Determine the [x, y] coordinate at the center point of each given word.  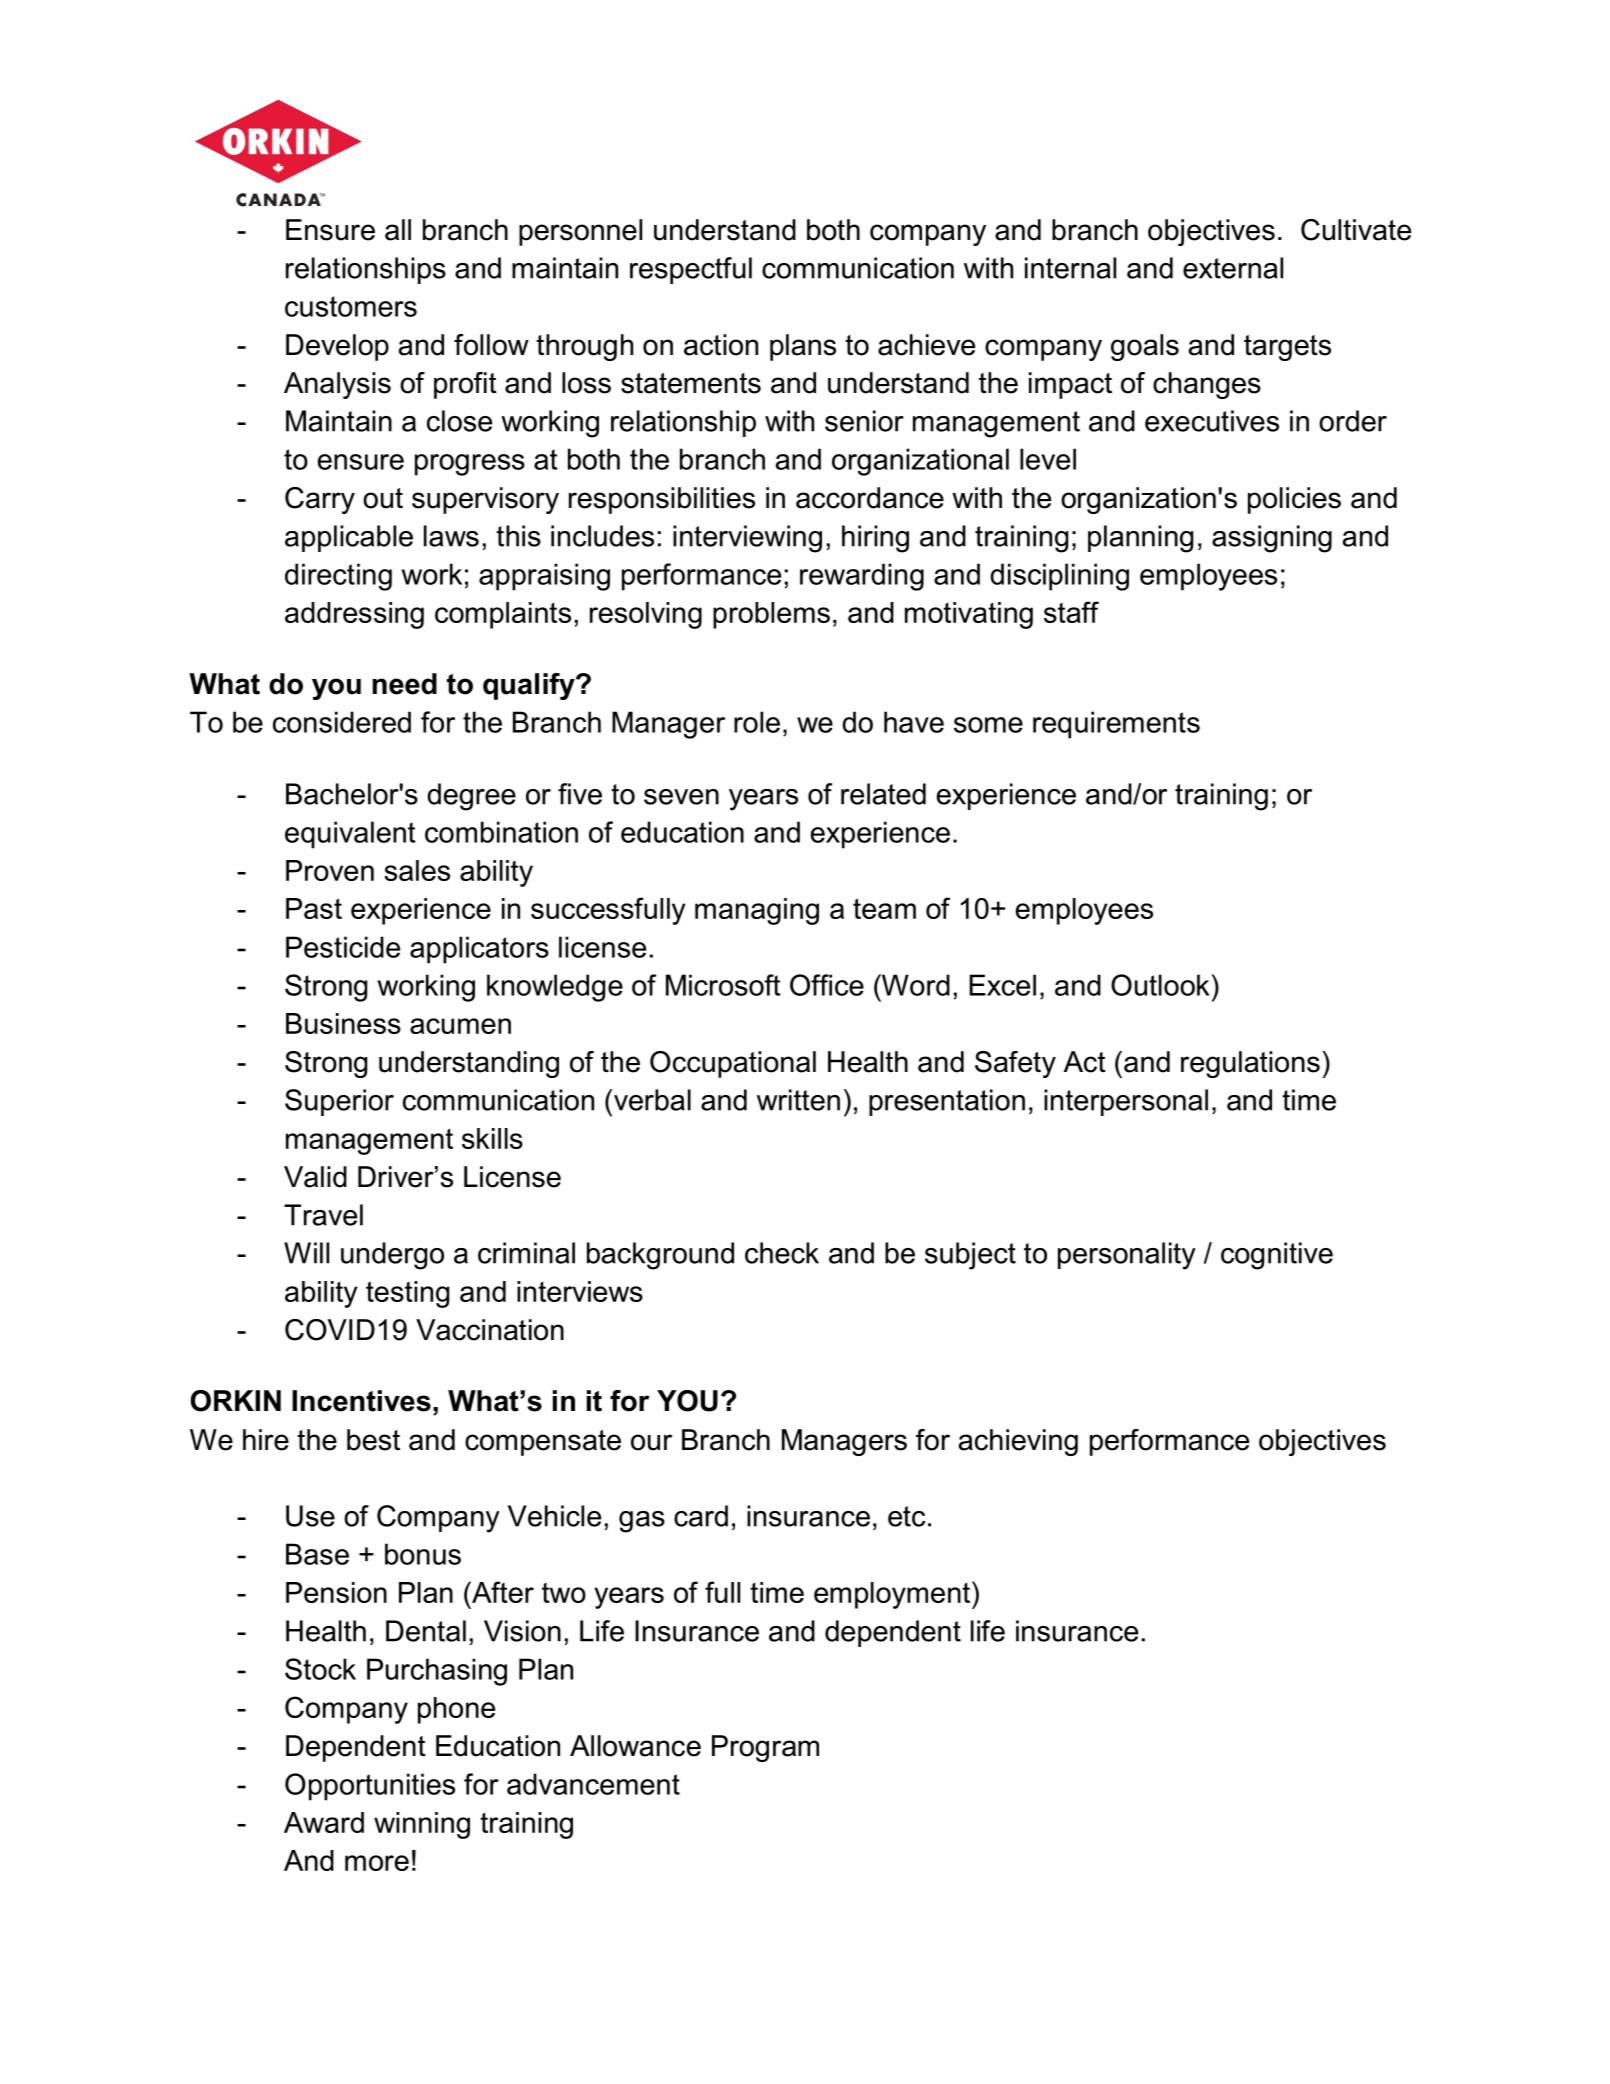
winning [422, 1825]
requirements [1116, 725]
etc [906, 1516]
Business [343, 1023]
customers [351, 306]
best [373, 1440]
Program [765, 1748]
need [404, 684]
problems [771, 615]
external [1233, 268]
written [798, 1100]
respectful [691, 270]
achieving [1018, 1442]
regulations [1250, 1064]
